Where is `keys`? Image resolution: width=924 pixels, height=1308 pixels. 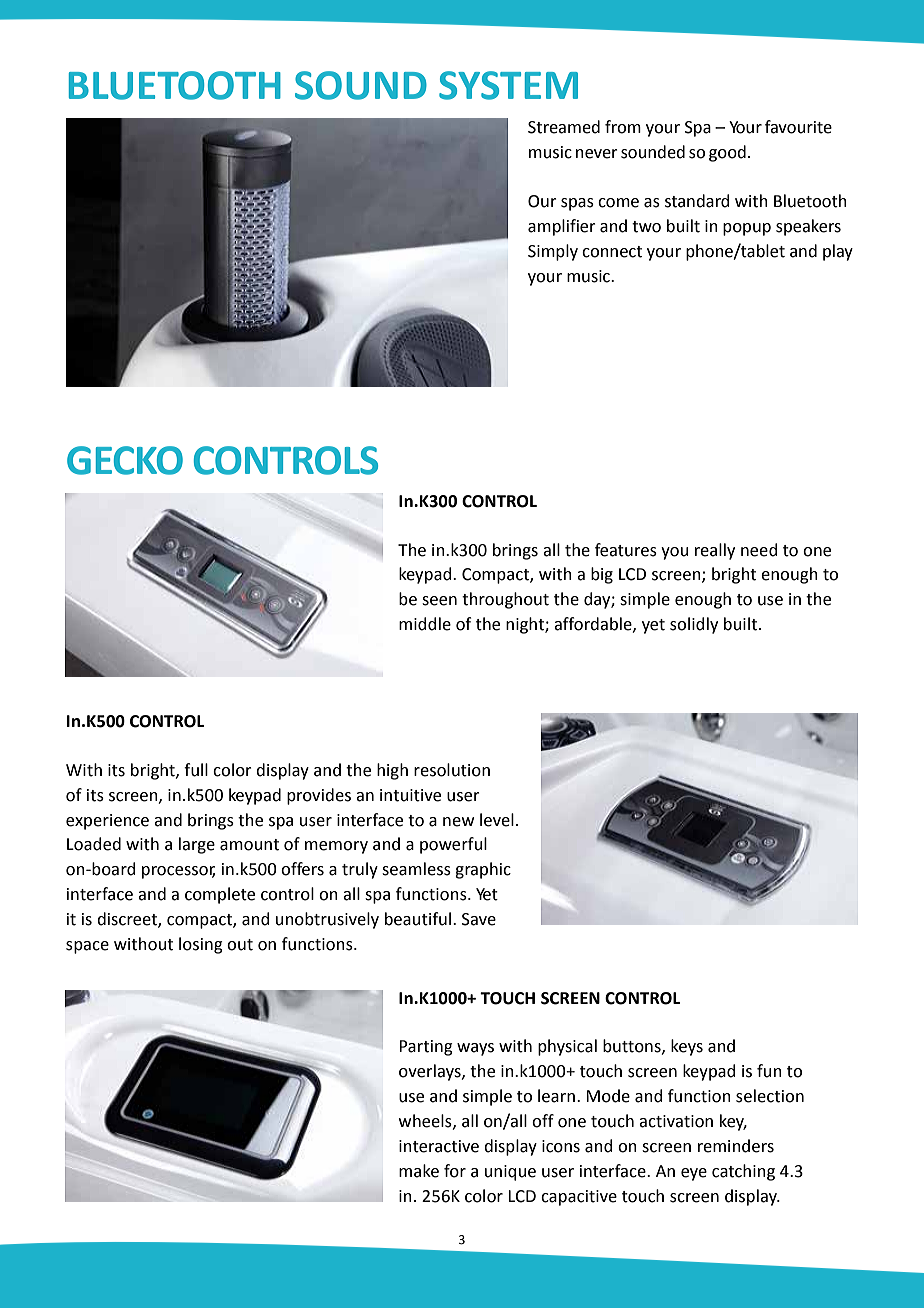 keys is located at coordinates (687, 1047).
